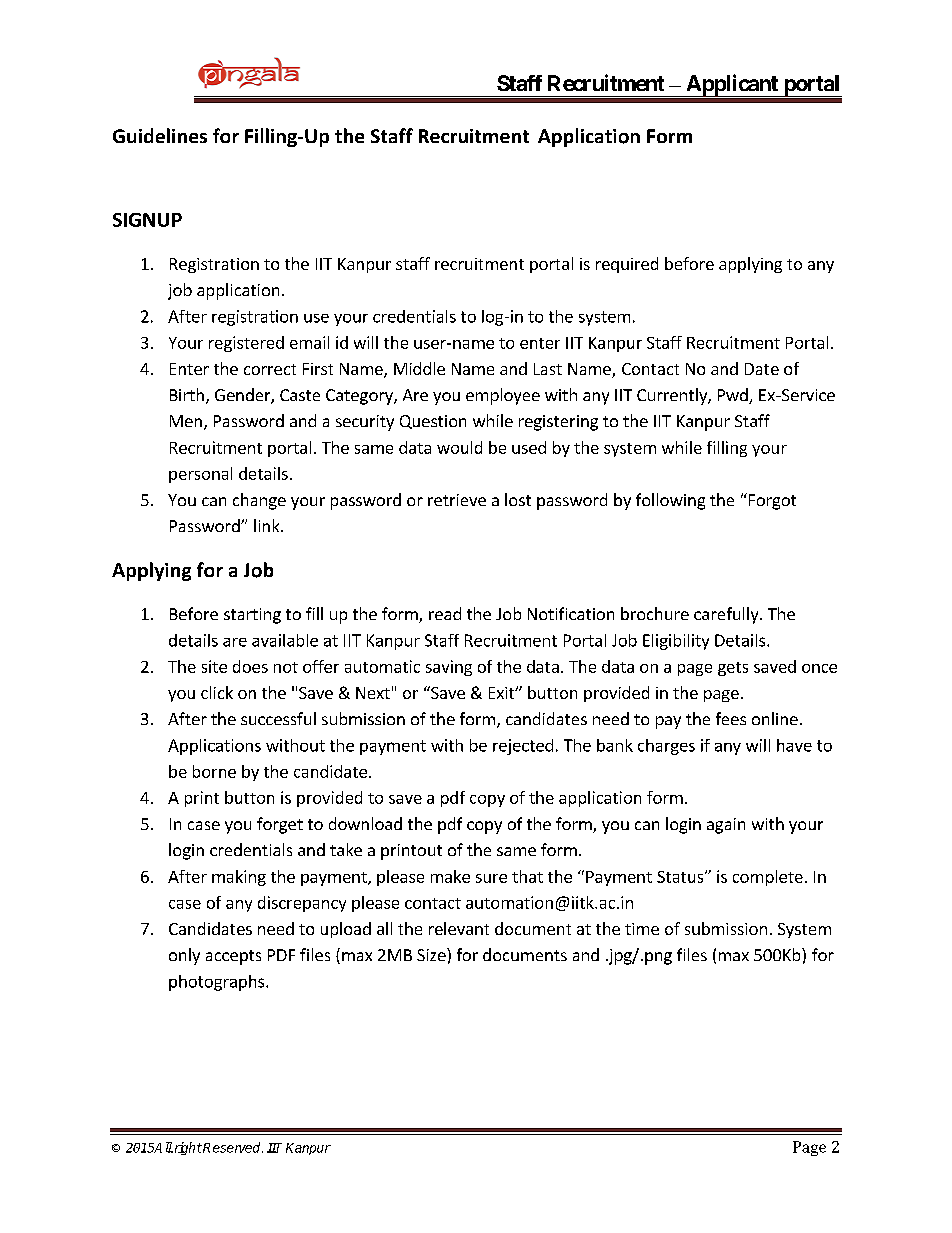 The height and width of the screenshot is (1233, 952). Describe the element at coordinates (523, 747) in the screenshot. I see `rejected` at that location.
